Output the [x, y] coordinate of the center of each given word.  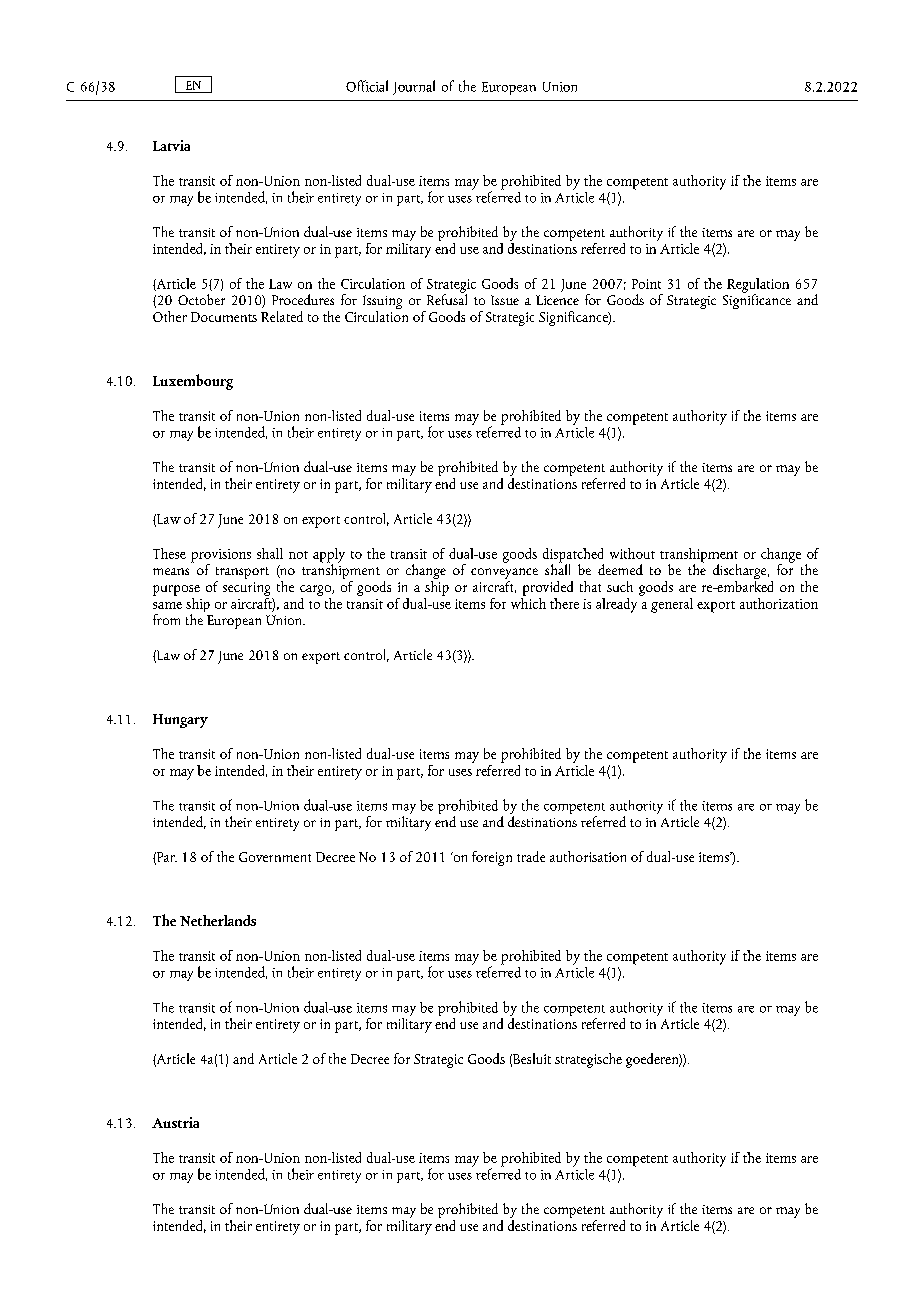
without [632, 553]
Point [646, 284]
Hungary [180, 721]
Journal [414, 87]
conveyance [504, 575]
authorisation [588, 856]
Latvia [171, 145]
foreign [492, 858]
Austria [175, 1122]
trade [531, 856]
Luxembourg [193, 382]
